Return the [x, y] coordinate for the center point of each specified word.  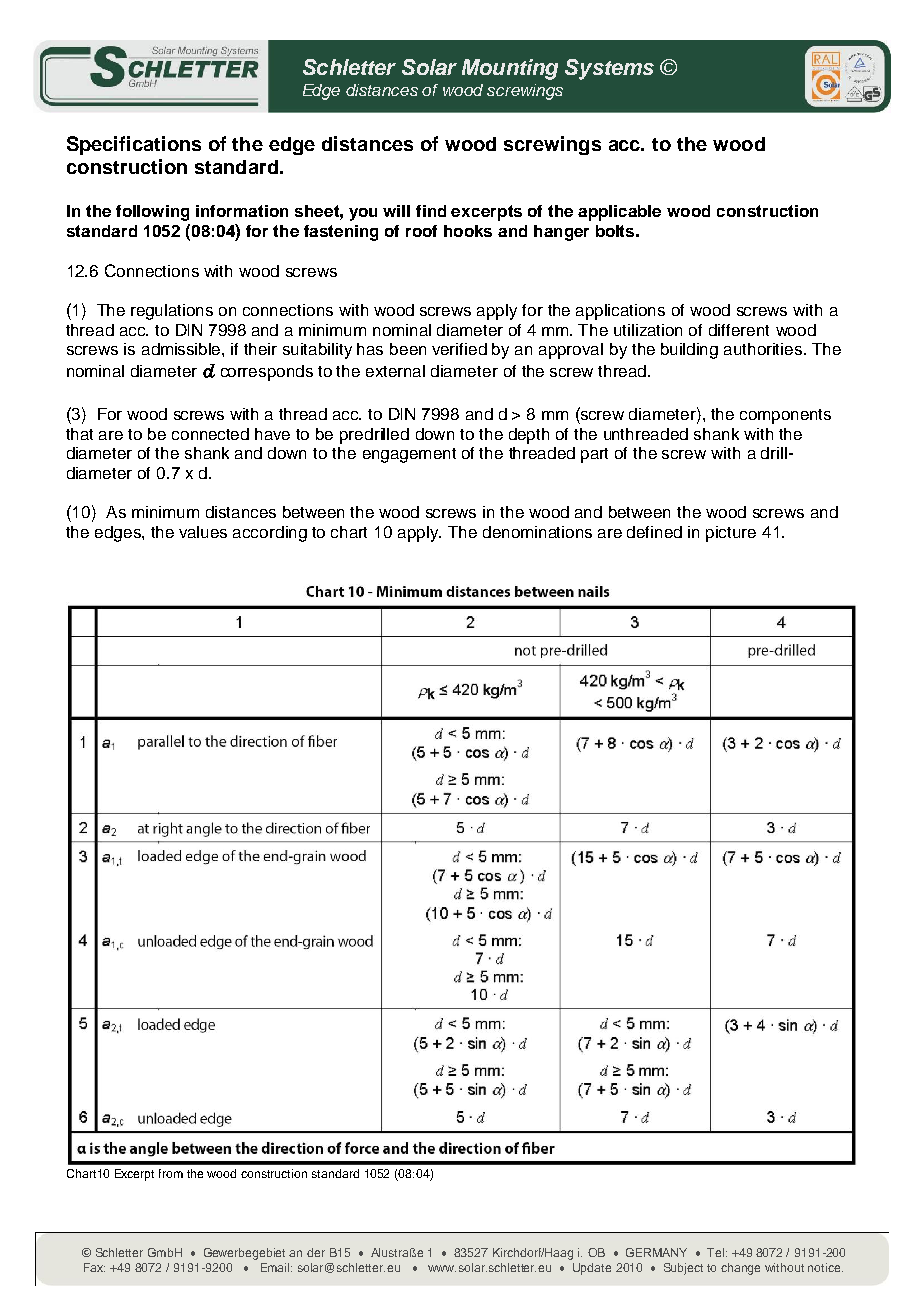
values [203, 532]
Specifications [134, 145]
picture [731, 534]
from [171, 1173]
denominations [537, 532]
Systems [609, 69]
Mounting [510, 69]
